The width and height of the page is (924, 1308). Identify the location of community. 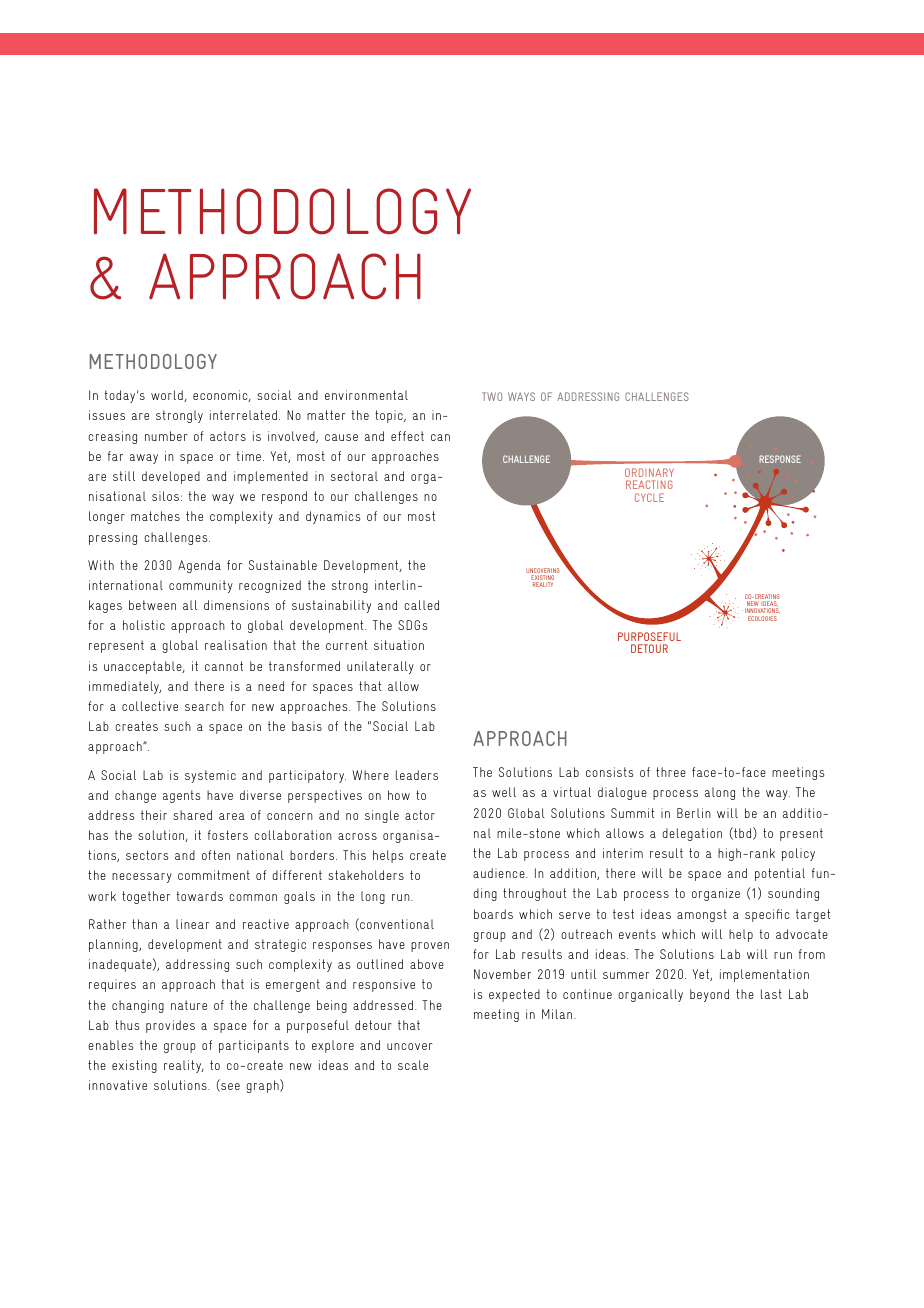
(201, 586).
